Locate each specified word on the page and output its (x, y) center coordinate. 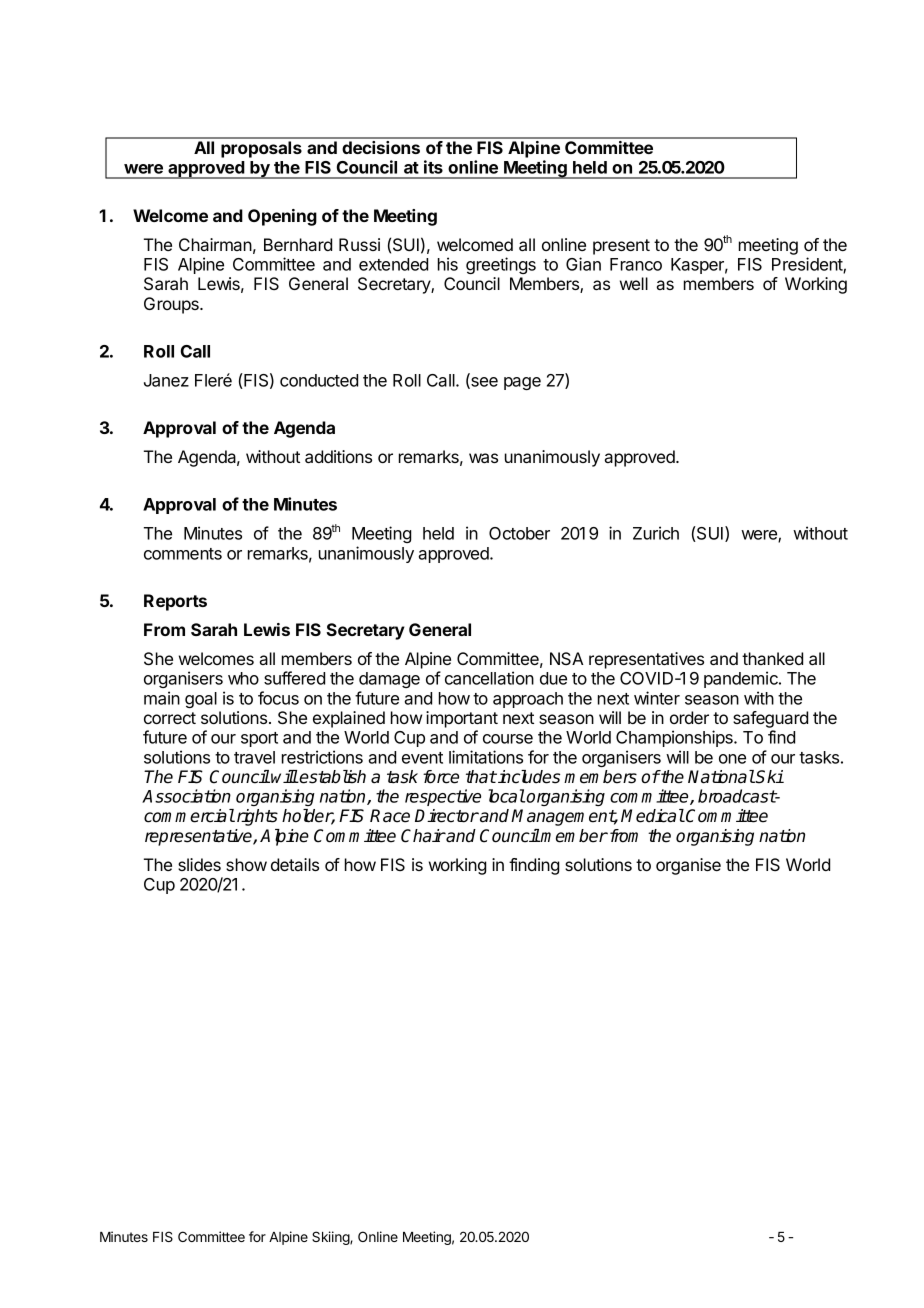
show (246, 864)
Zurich (656, 533)
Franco (636, 264)
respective (443, 797)
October (519, 533)
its (433, 167)
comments (183, 554)
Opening (282, 217)
